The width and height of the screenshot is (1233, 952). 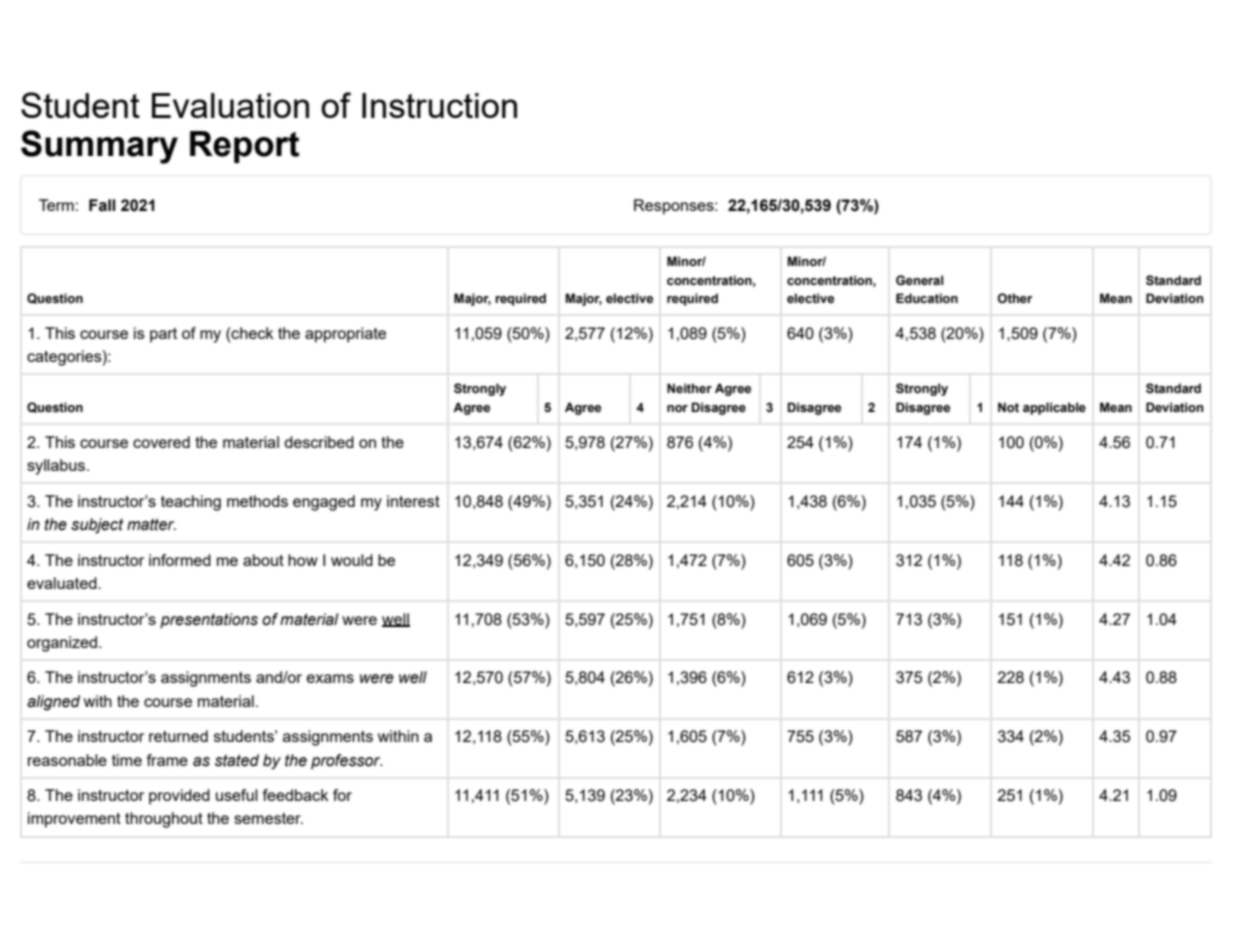 I want to click on feedback, so click(x=296, y=795).
